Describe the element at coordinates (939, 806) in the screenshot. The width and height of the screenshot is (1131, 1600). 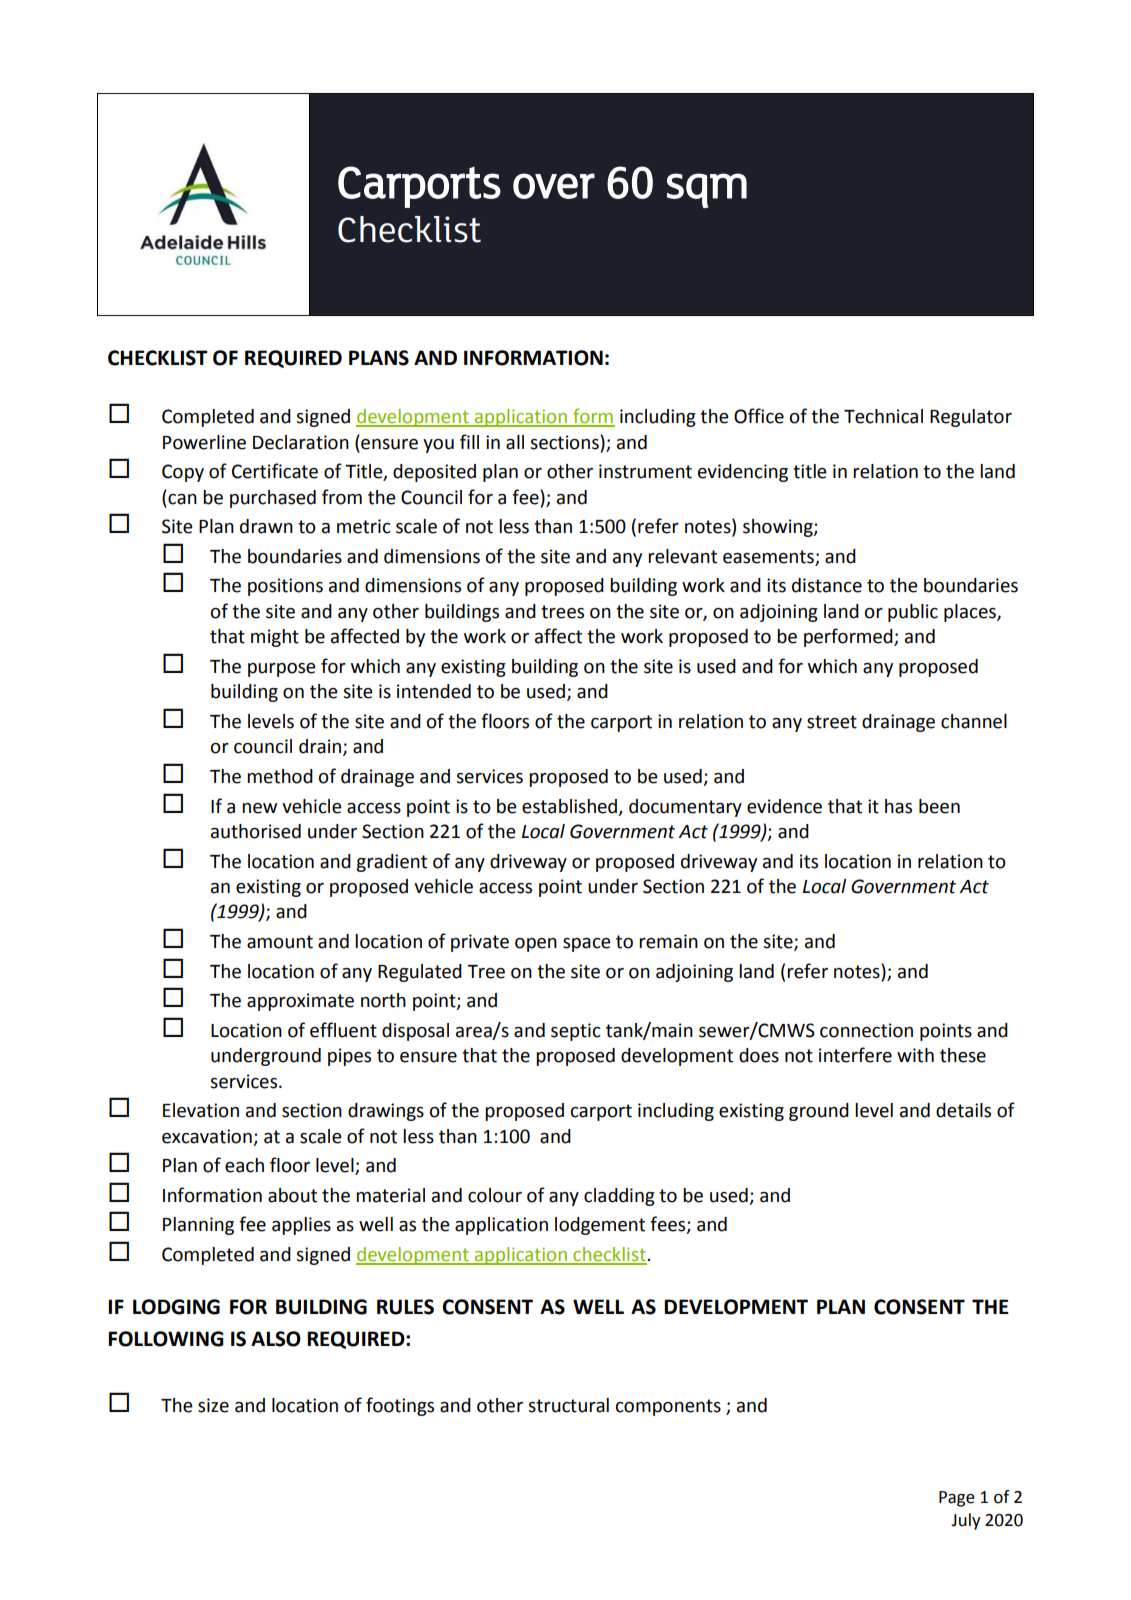
I see `been` at that location.
